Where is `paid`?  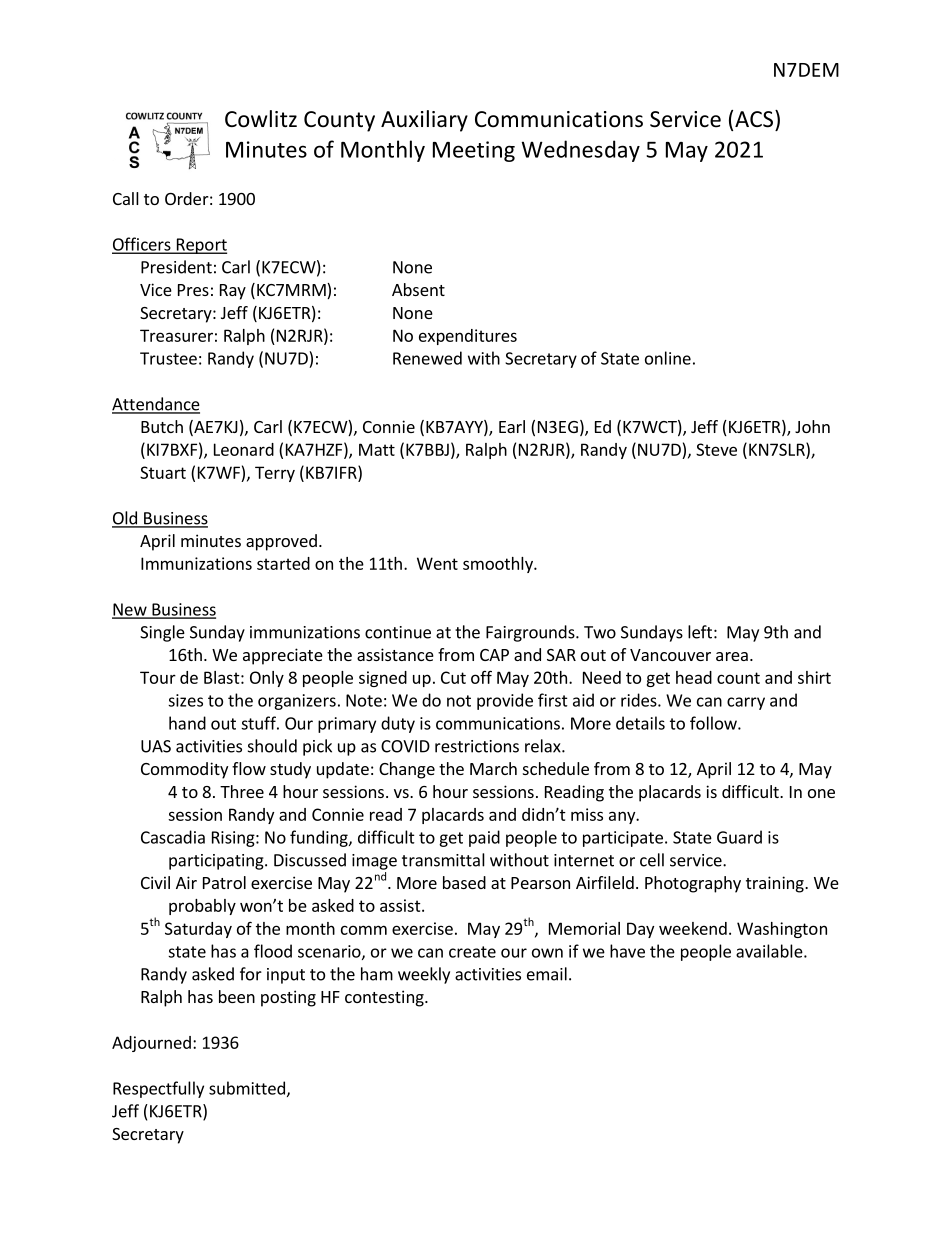 paid is located at coordinates (484, 838).
